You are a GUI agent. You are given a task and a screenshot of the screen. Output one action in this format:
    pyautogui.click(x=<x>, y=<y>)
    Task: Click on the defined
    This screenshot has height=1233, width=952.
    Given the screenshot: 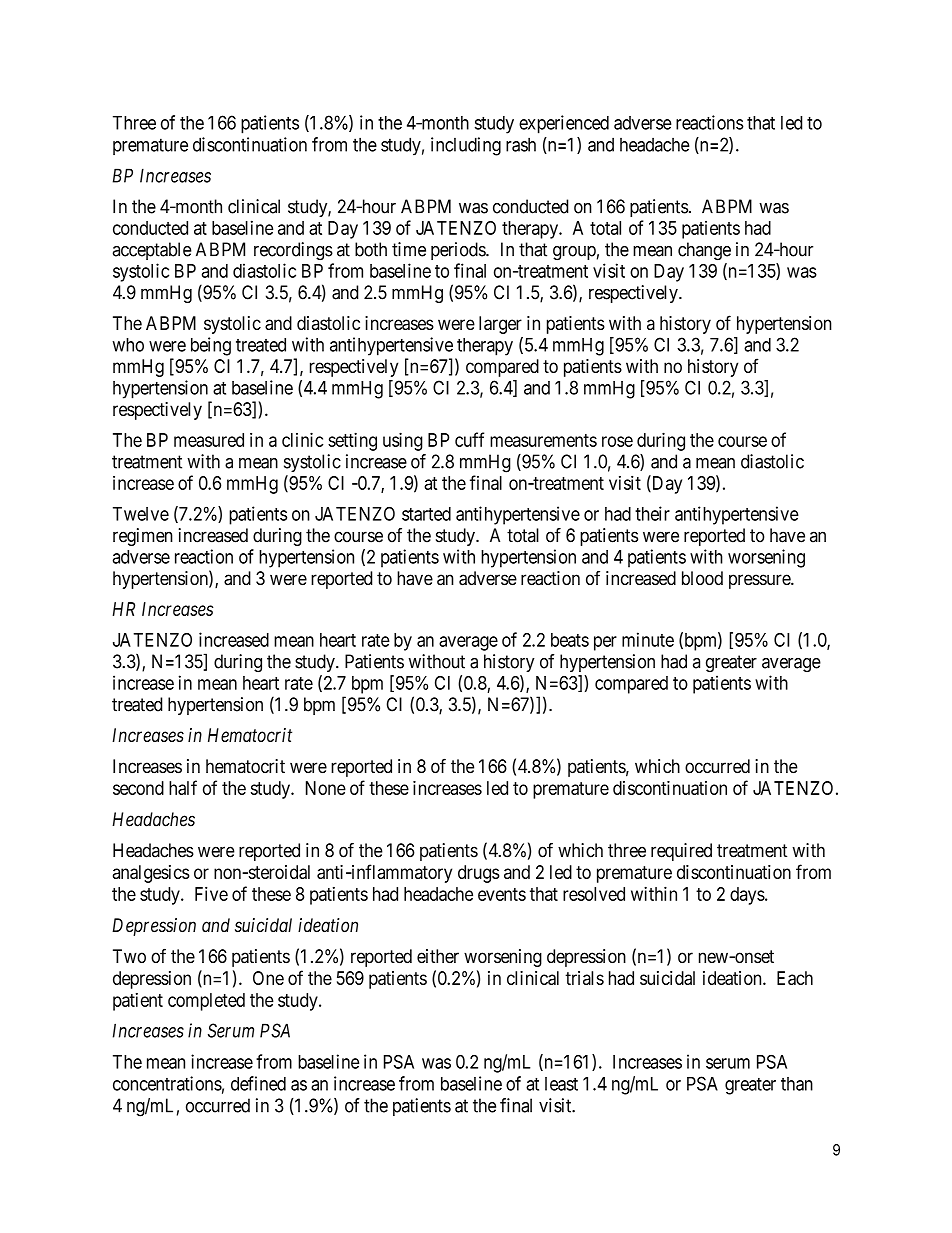 What is the action you would take?
    pyautogui.click(x=258, y=1083)
